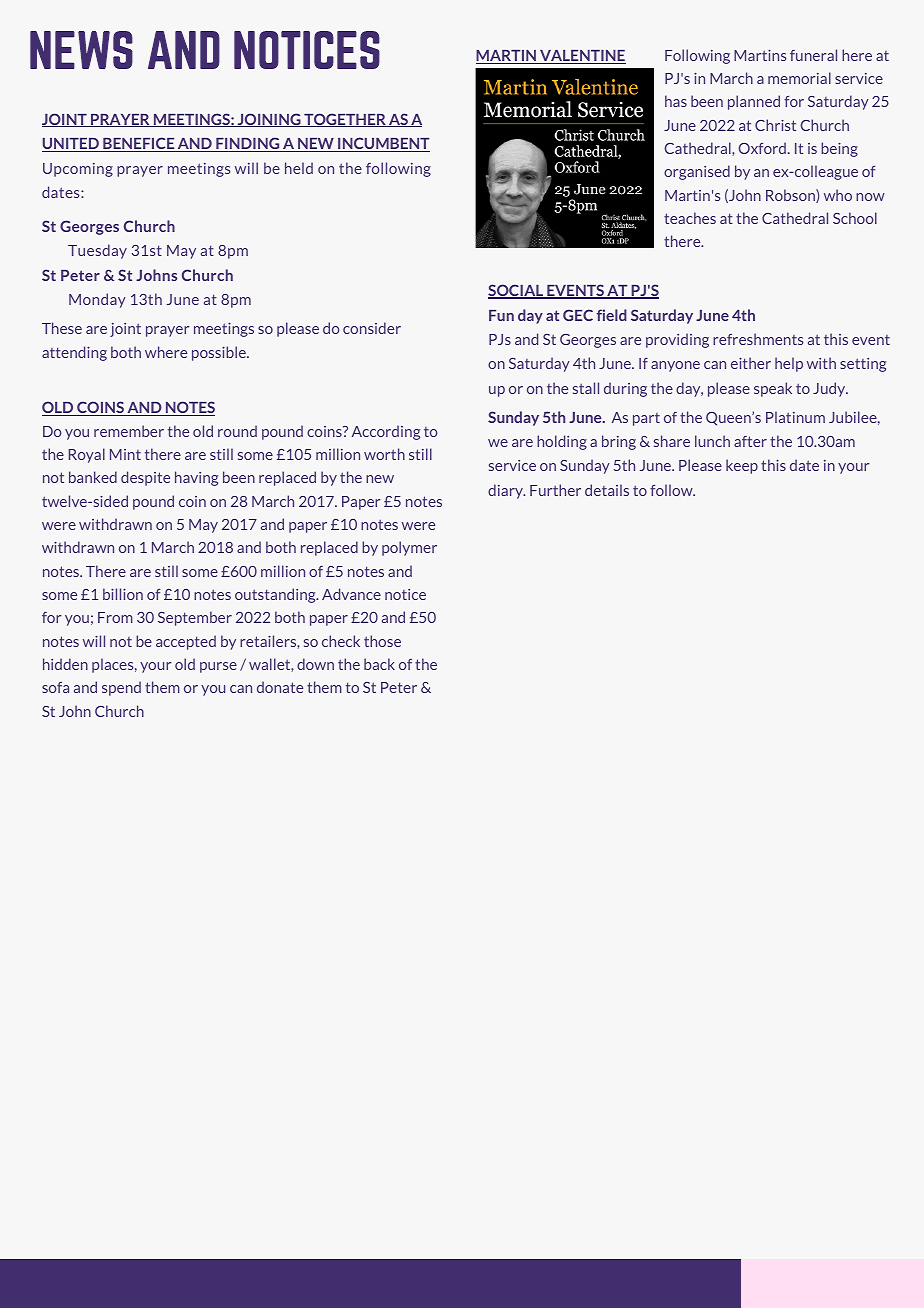  What do you see at coordinates (145, 478) in the image?
I see `despite` at bounding box center [145, 478].
